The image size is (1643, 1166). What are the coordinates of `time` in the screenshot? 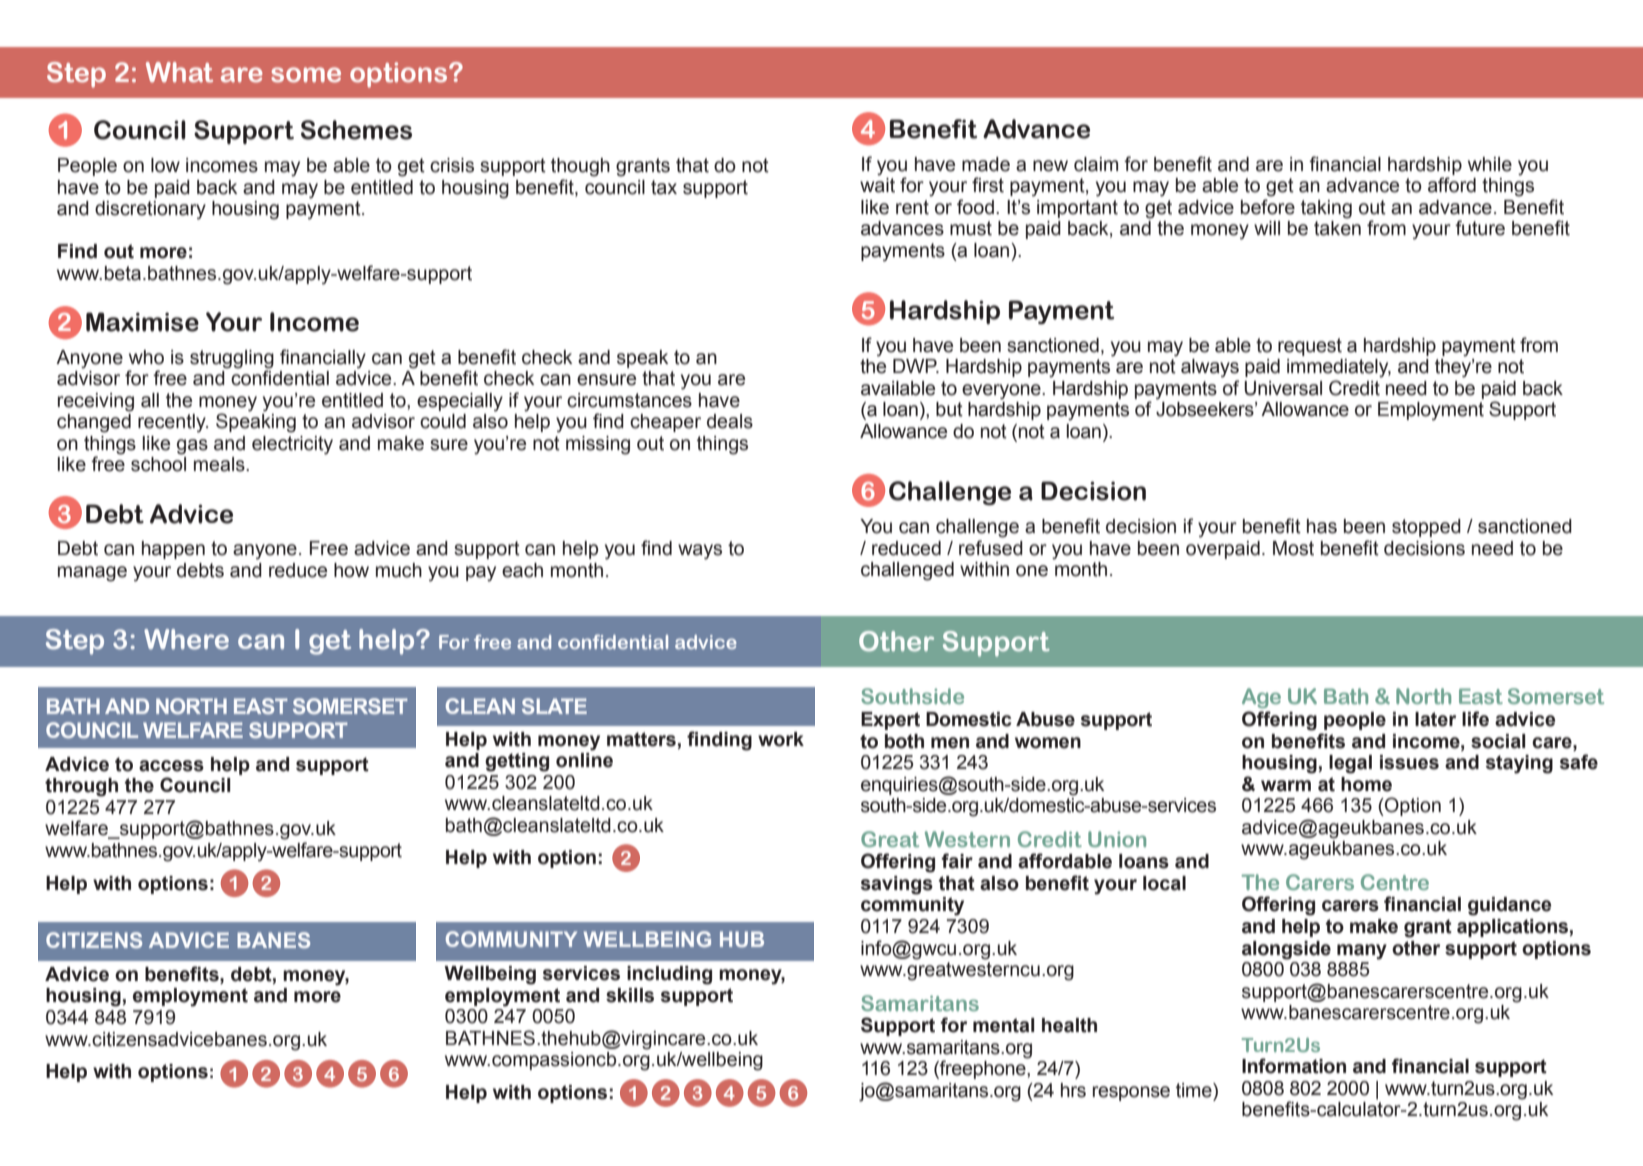 It's located at (1195, 1090).
